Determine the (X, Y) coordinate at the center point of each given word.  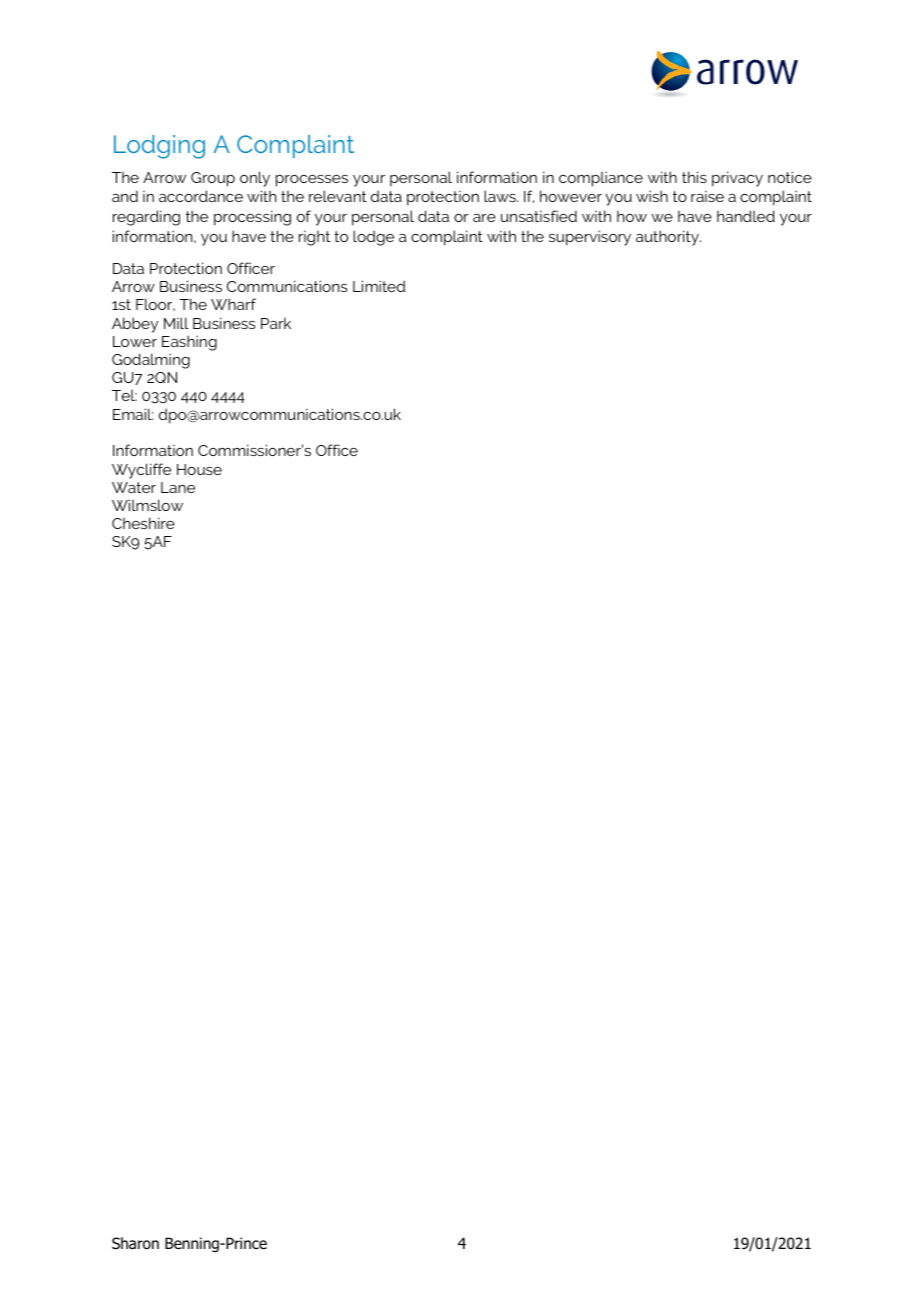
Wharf (233, 304)
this (694, 177)
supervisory (590, 238)
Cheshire (143, 523)
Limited (379, 286)
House (199, 469)
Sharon (135, 1243)
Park (276, 323)
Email (133, 414)
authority (668, 238)
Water (134, 487)
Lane (178, 487)
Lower (135, 341)
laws (501, 196)
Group (213, 179)
